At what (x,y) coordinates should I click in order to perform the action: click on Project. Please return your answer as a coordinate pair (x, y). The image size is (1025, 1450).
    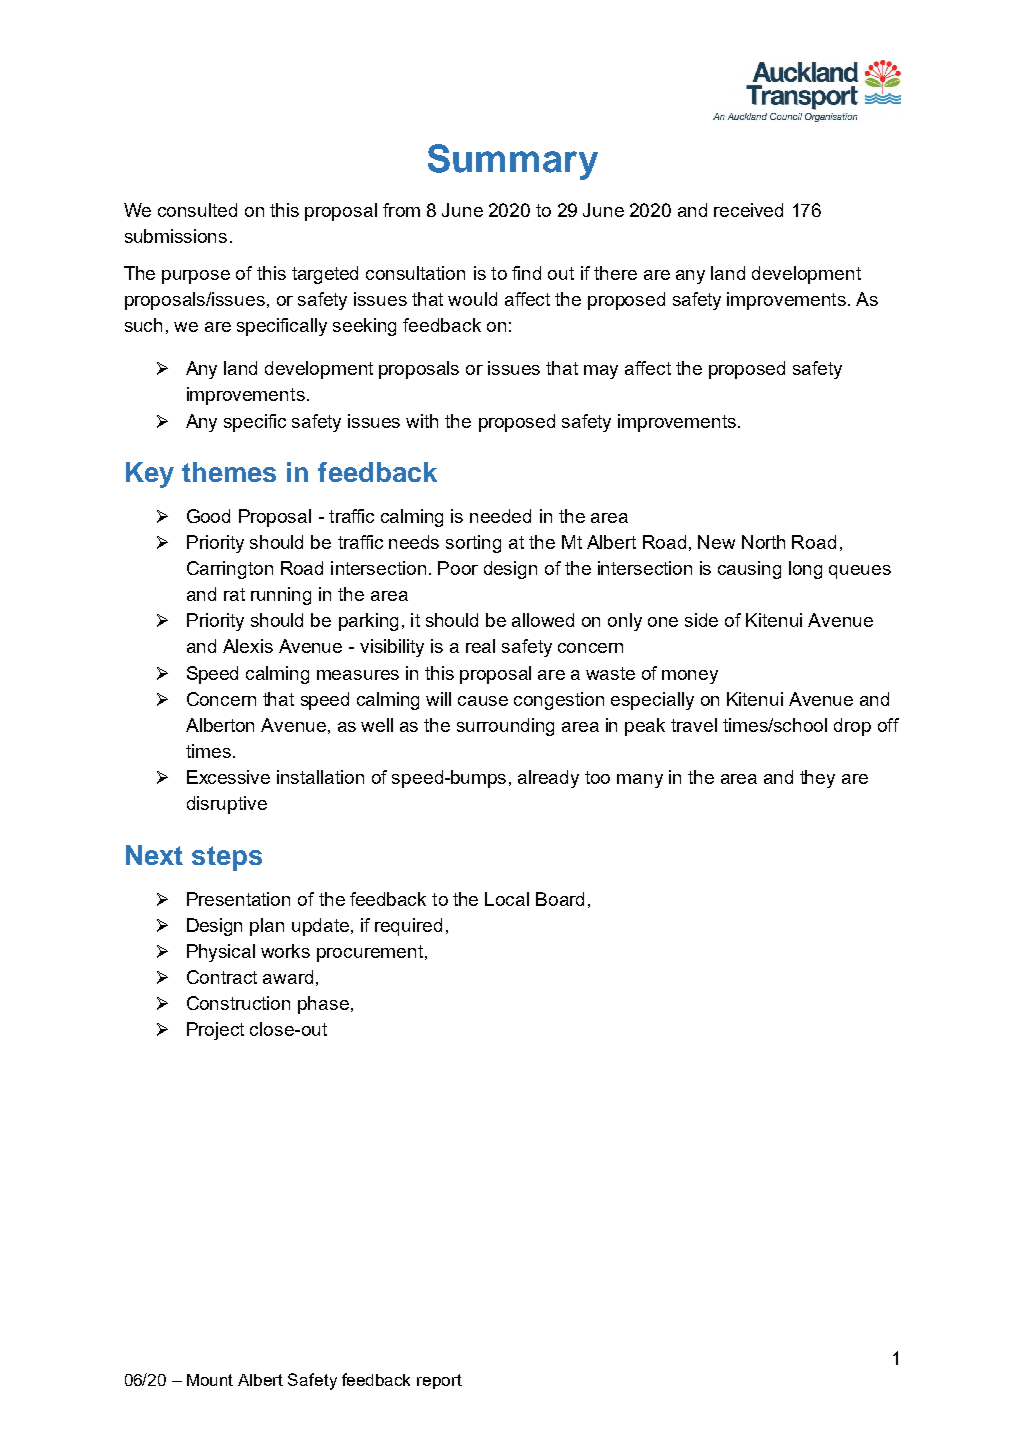
    Looking at the image, I should click on (215, 1031).
